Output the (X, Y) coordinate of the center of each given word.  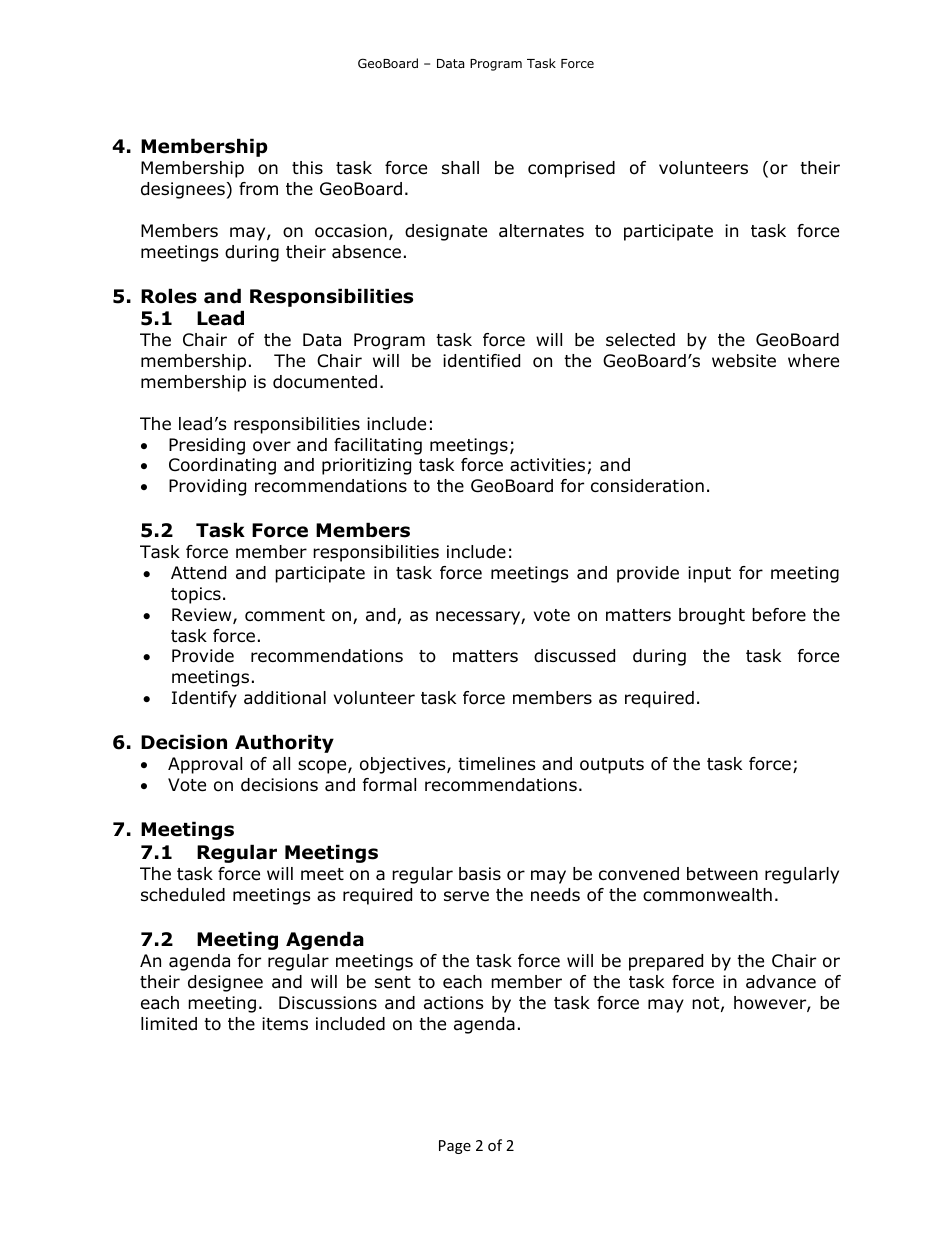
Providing (207, 487)
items (285, 1024)
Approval (205, 765)
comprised (571, 169)
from (258, 189)
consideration (647, 486)
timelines (497, 764)
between (722, 874)
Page (455, 1147)
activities (547, 465)
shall (460, 167)
